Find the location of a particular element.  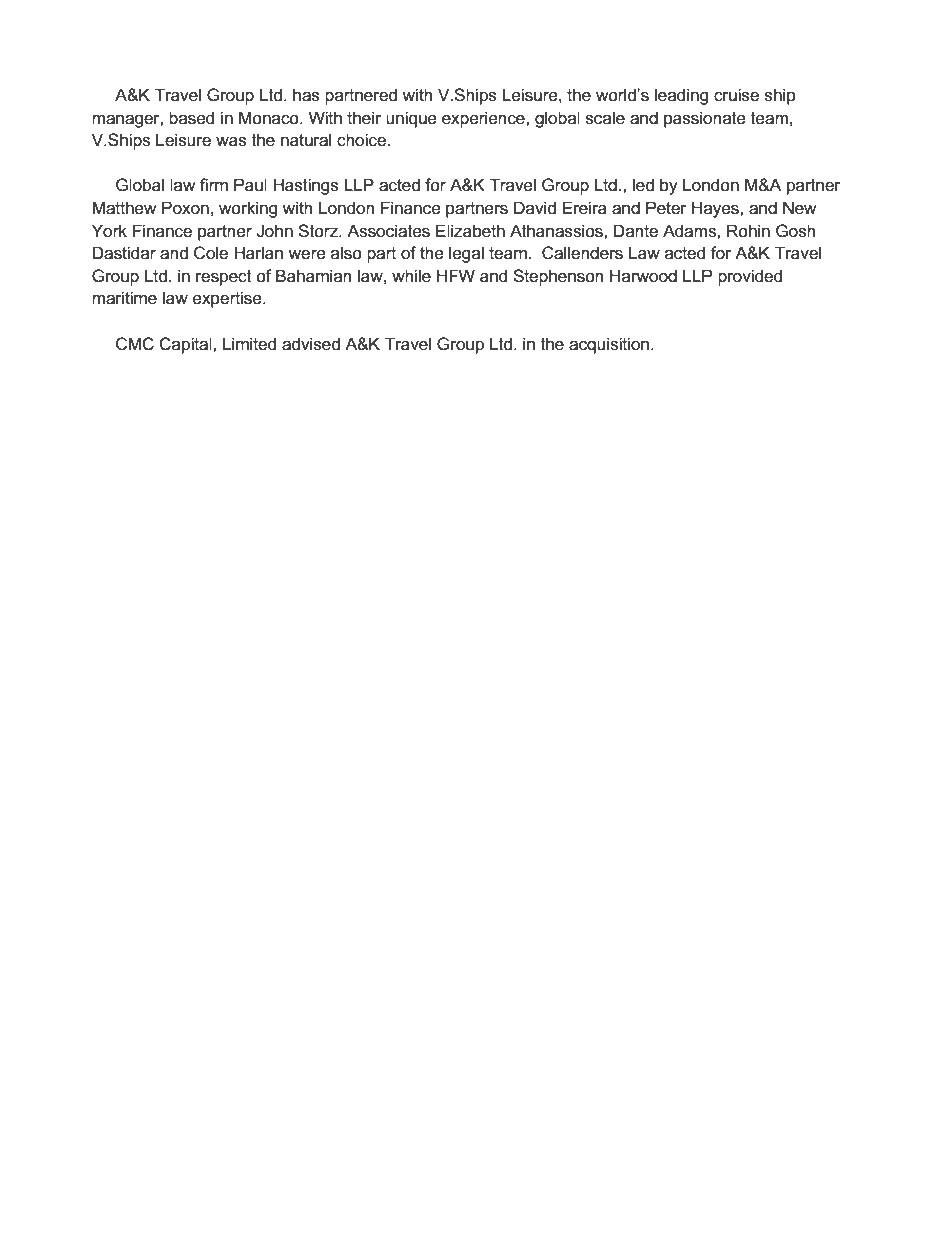

cruise is located at coordinates (736, 95).
